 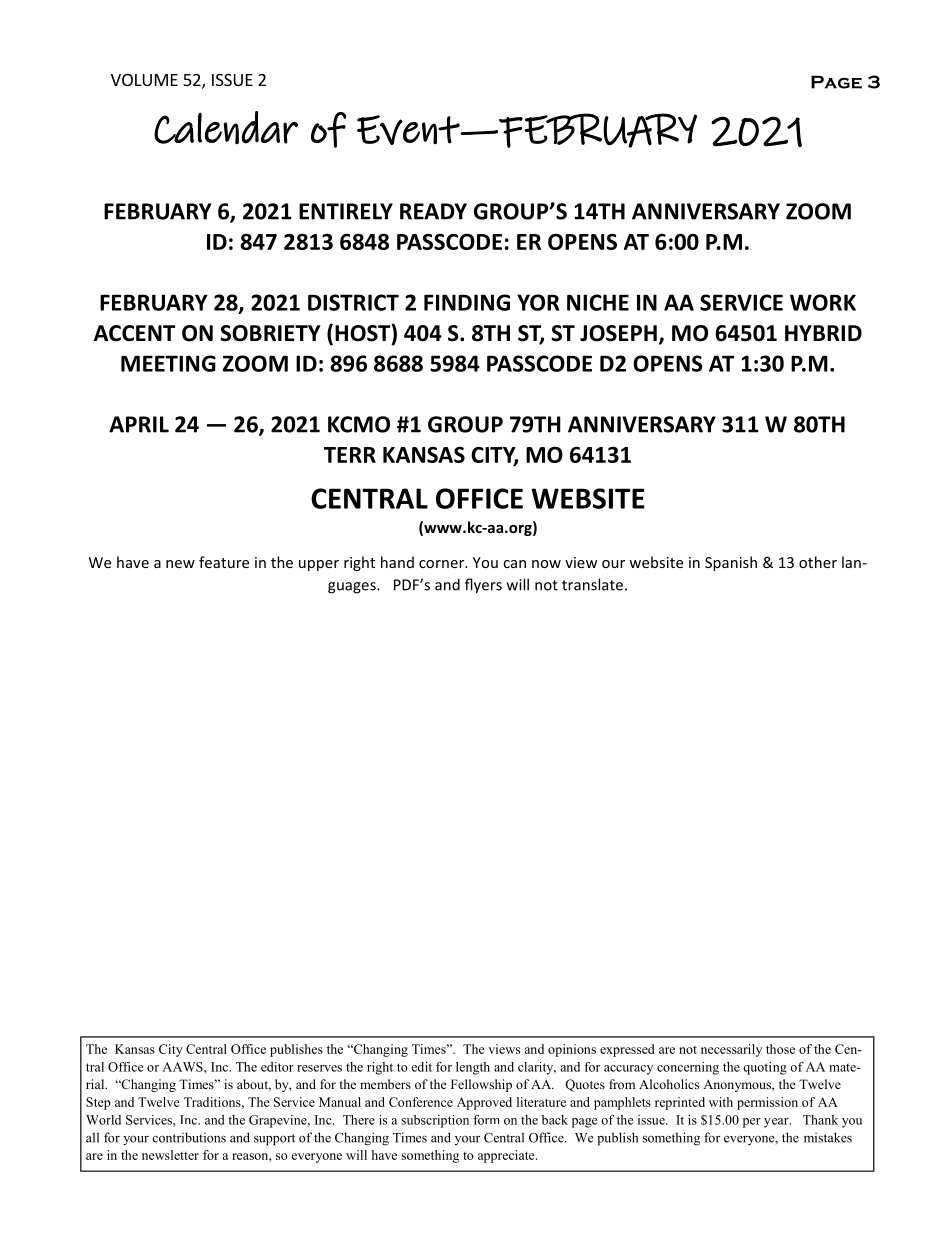 What do you see at coordinates (189, 1137) in the document?
I see `contributions` at bounding box center [189, 1137].
